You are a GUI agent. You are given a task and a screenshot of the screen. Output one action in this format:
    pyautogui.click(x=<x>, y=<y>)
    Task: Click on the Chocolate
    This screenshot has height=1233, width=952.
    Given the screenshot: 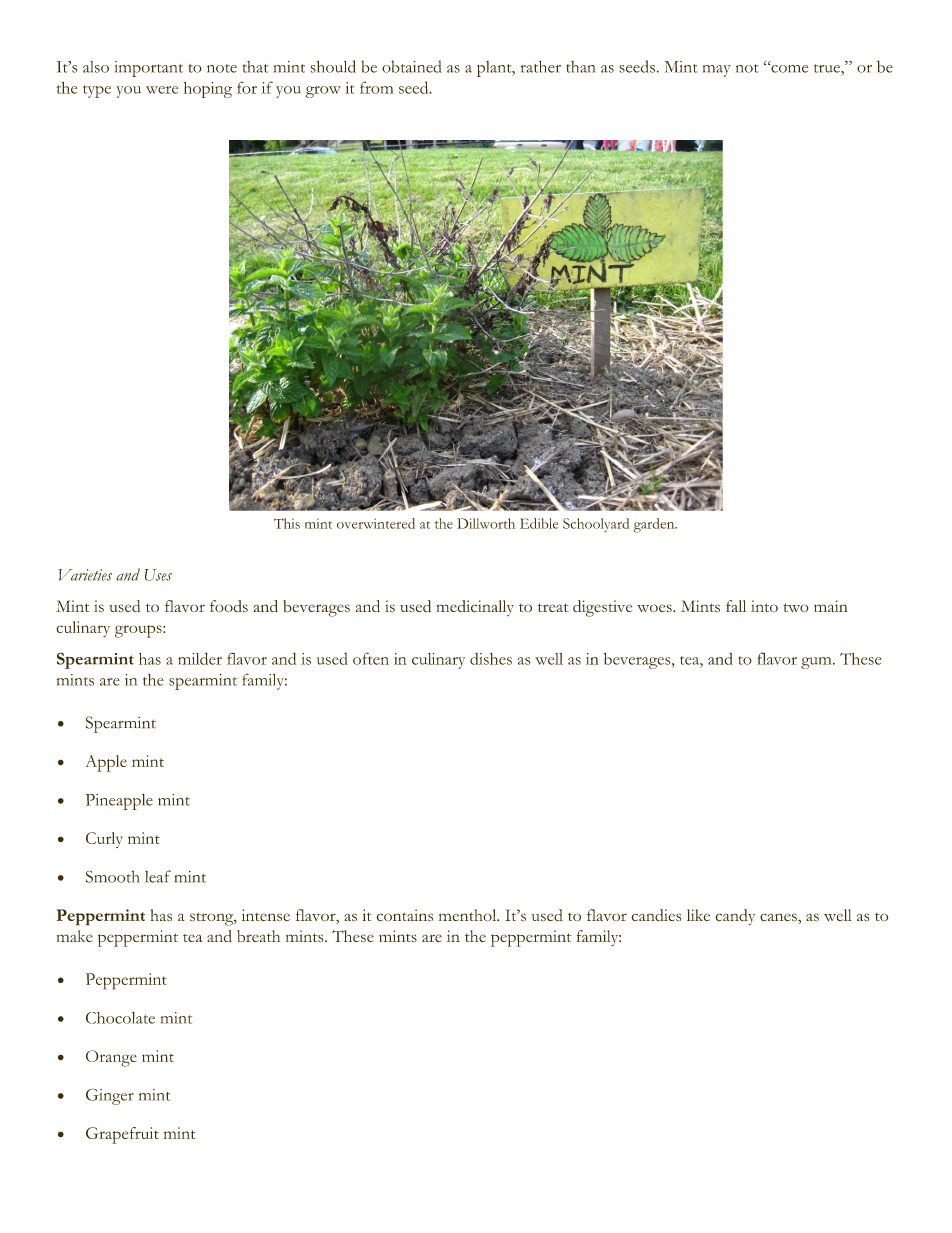 What is the action you would take?
    pyautogui.click(x=120, y=1018)
